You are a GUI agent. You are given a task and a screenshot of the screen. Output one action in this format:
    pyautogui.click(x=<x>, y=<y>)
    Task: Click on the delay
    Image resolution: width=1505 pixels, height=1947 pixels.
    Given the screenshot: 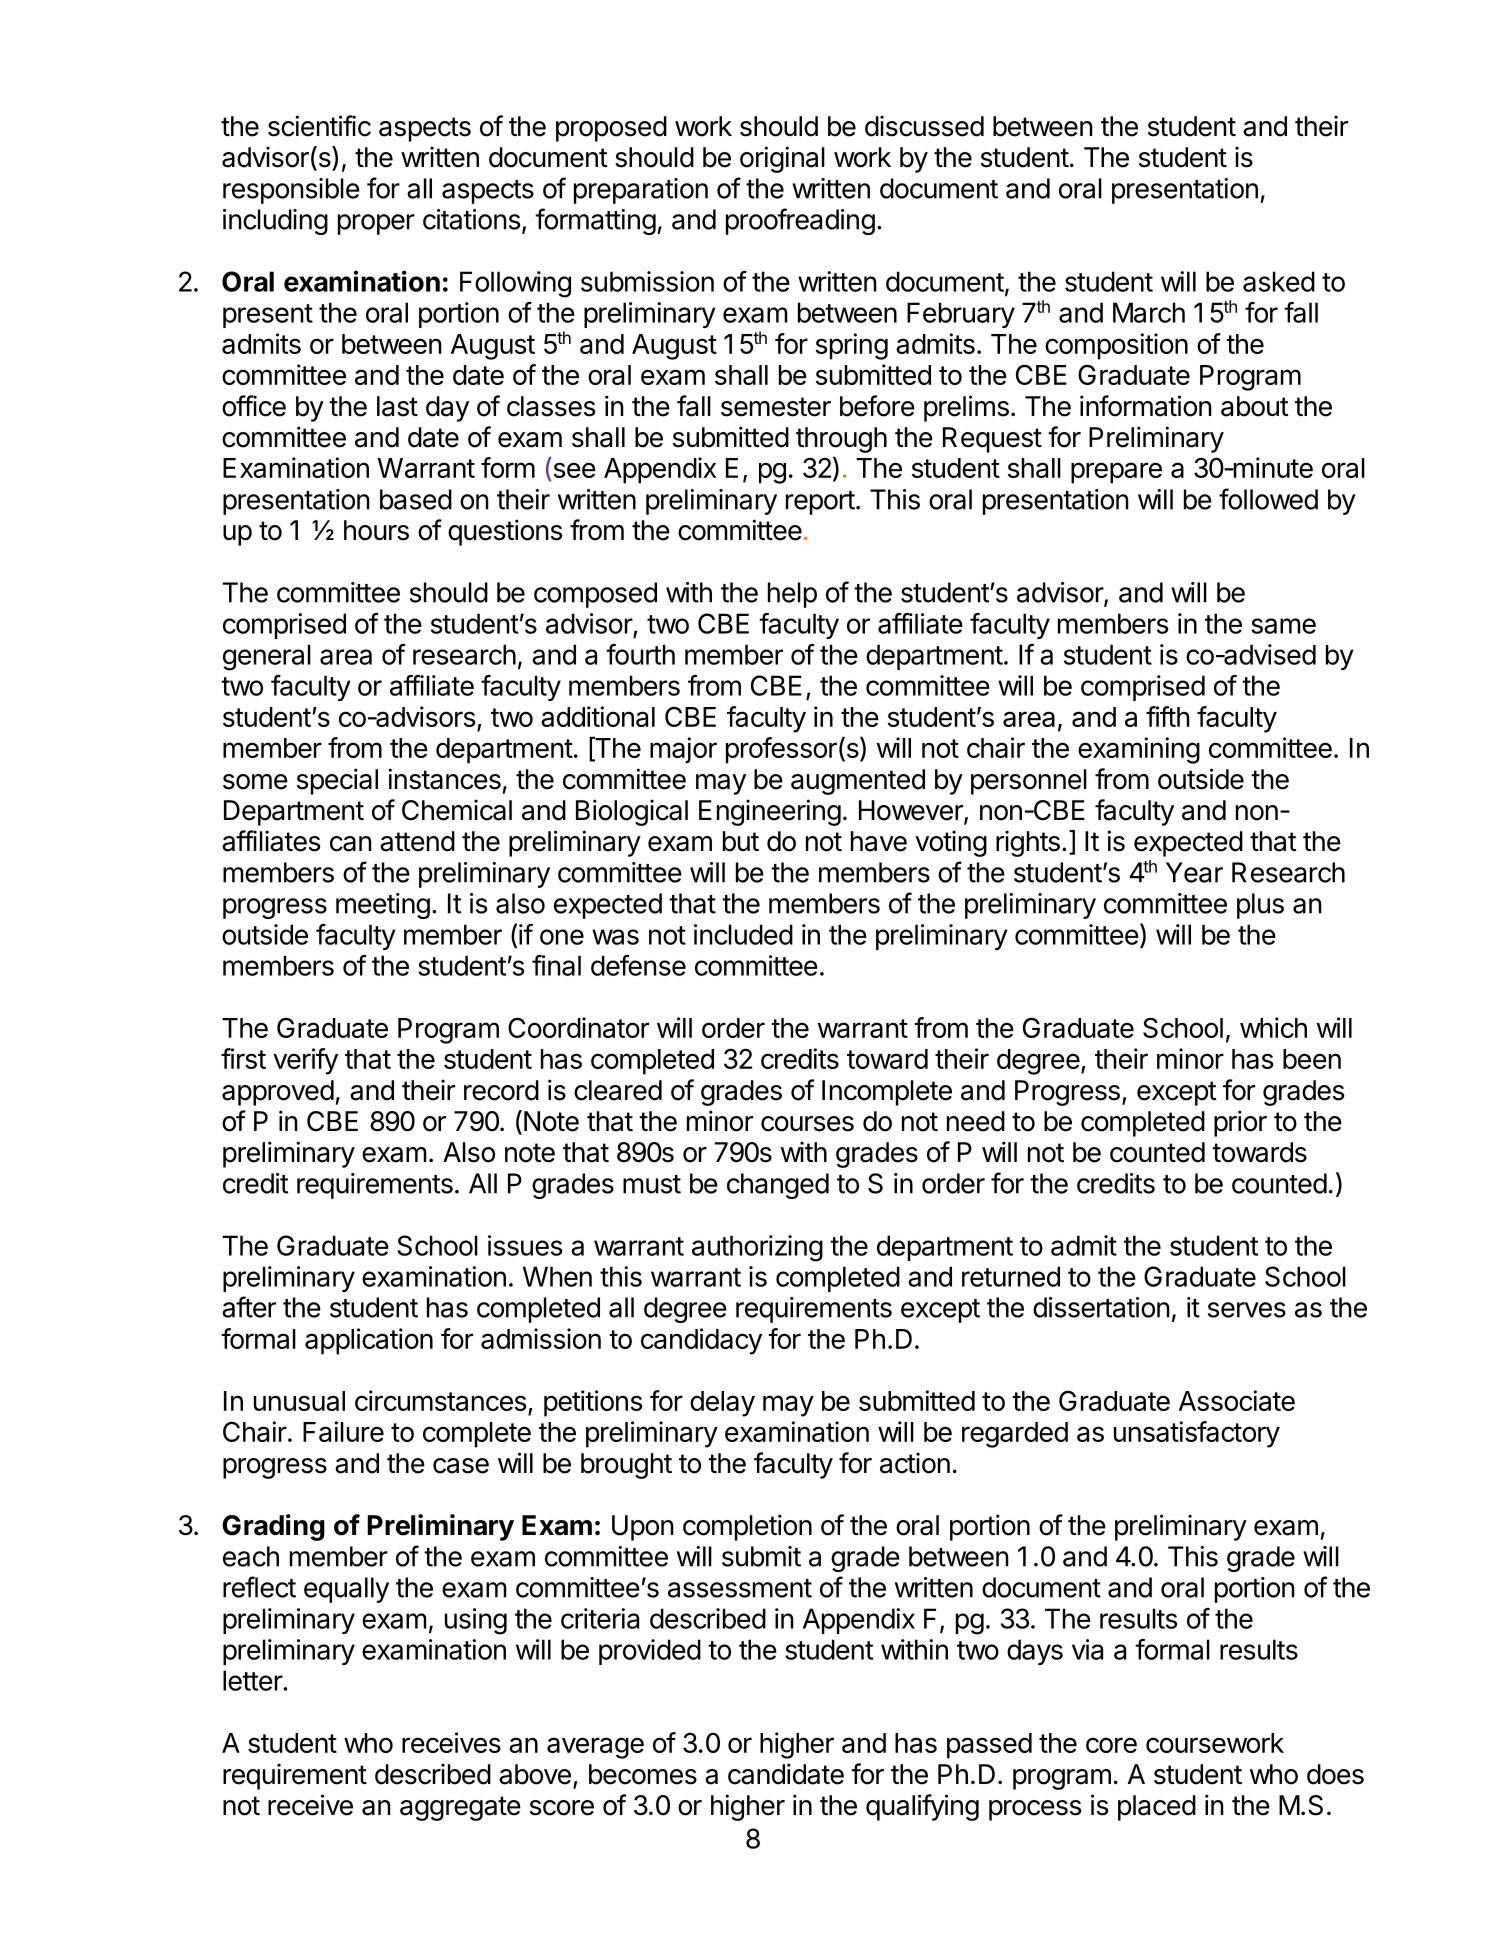 What is the action you would take?
    pyautogui.click(x=722, y=1404)
